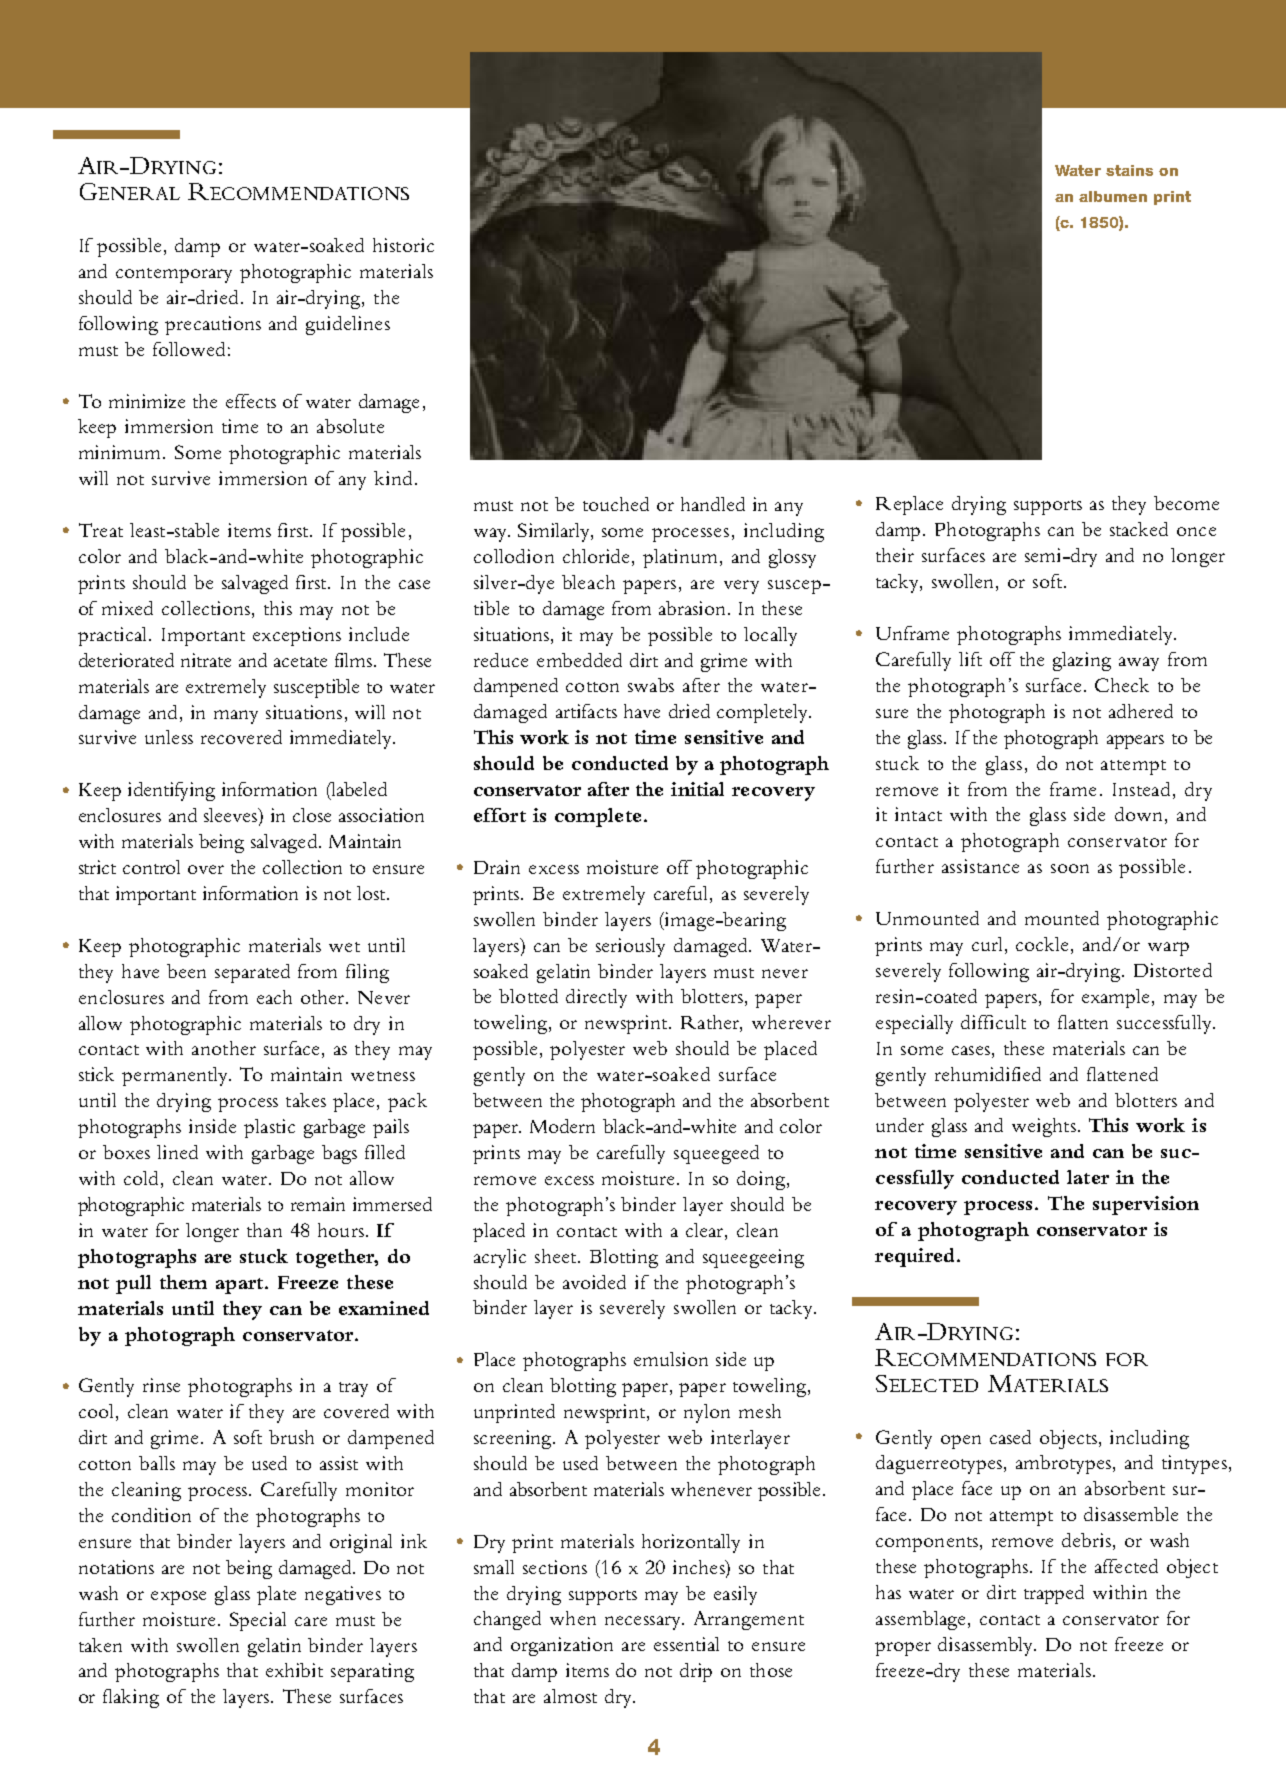 This screenshot has width=1286, height=1785. What do you see at coordinates (403, 245) in the screenshot?
I see `historic` at bounding box center [403, 245].
